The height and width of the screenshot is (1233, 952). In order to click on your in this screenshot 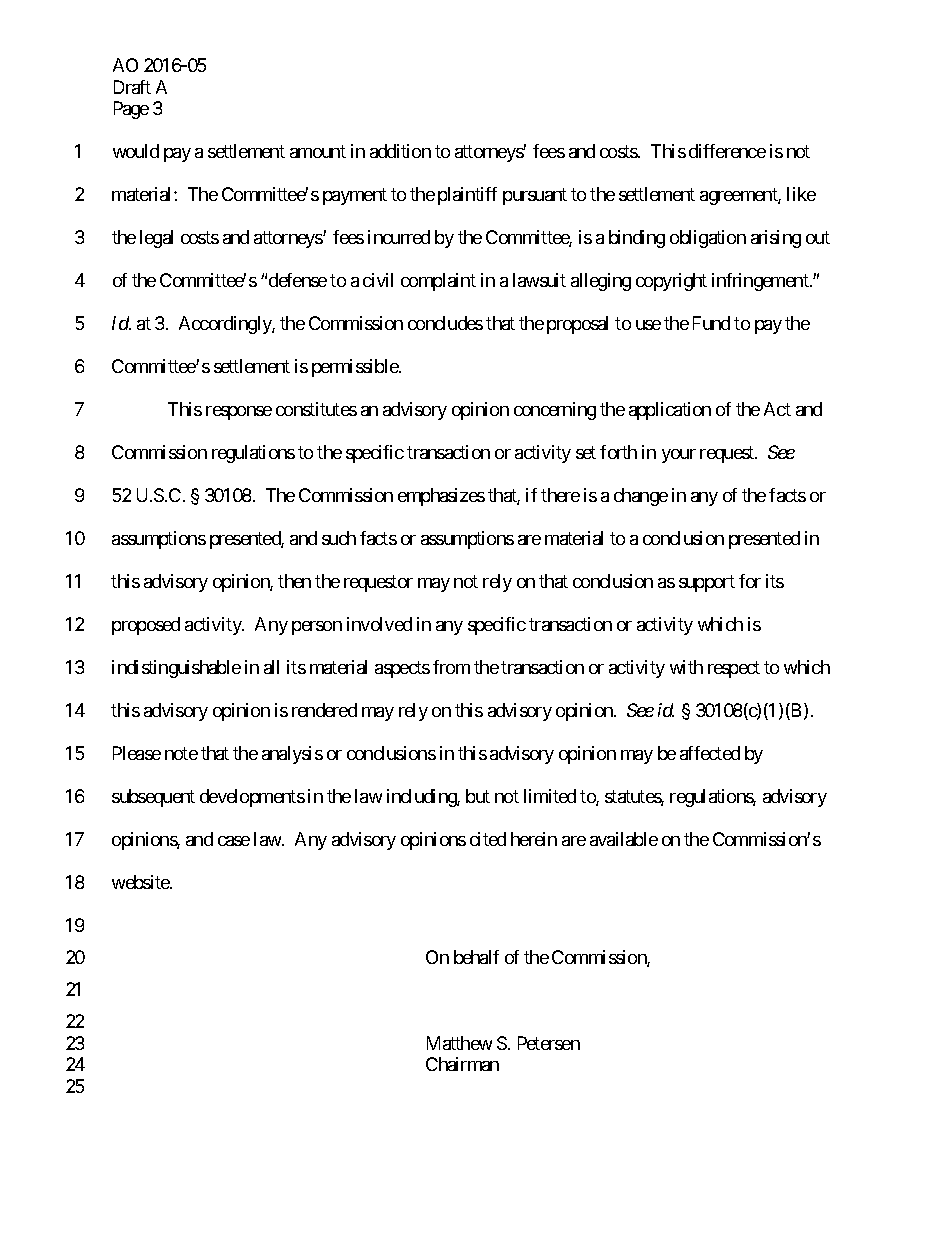, I will do `click(679, 456)`.
